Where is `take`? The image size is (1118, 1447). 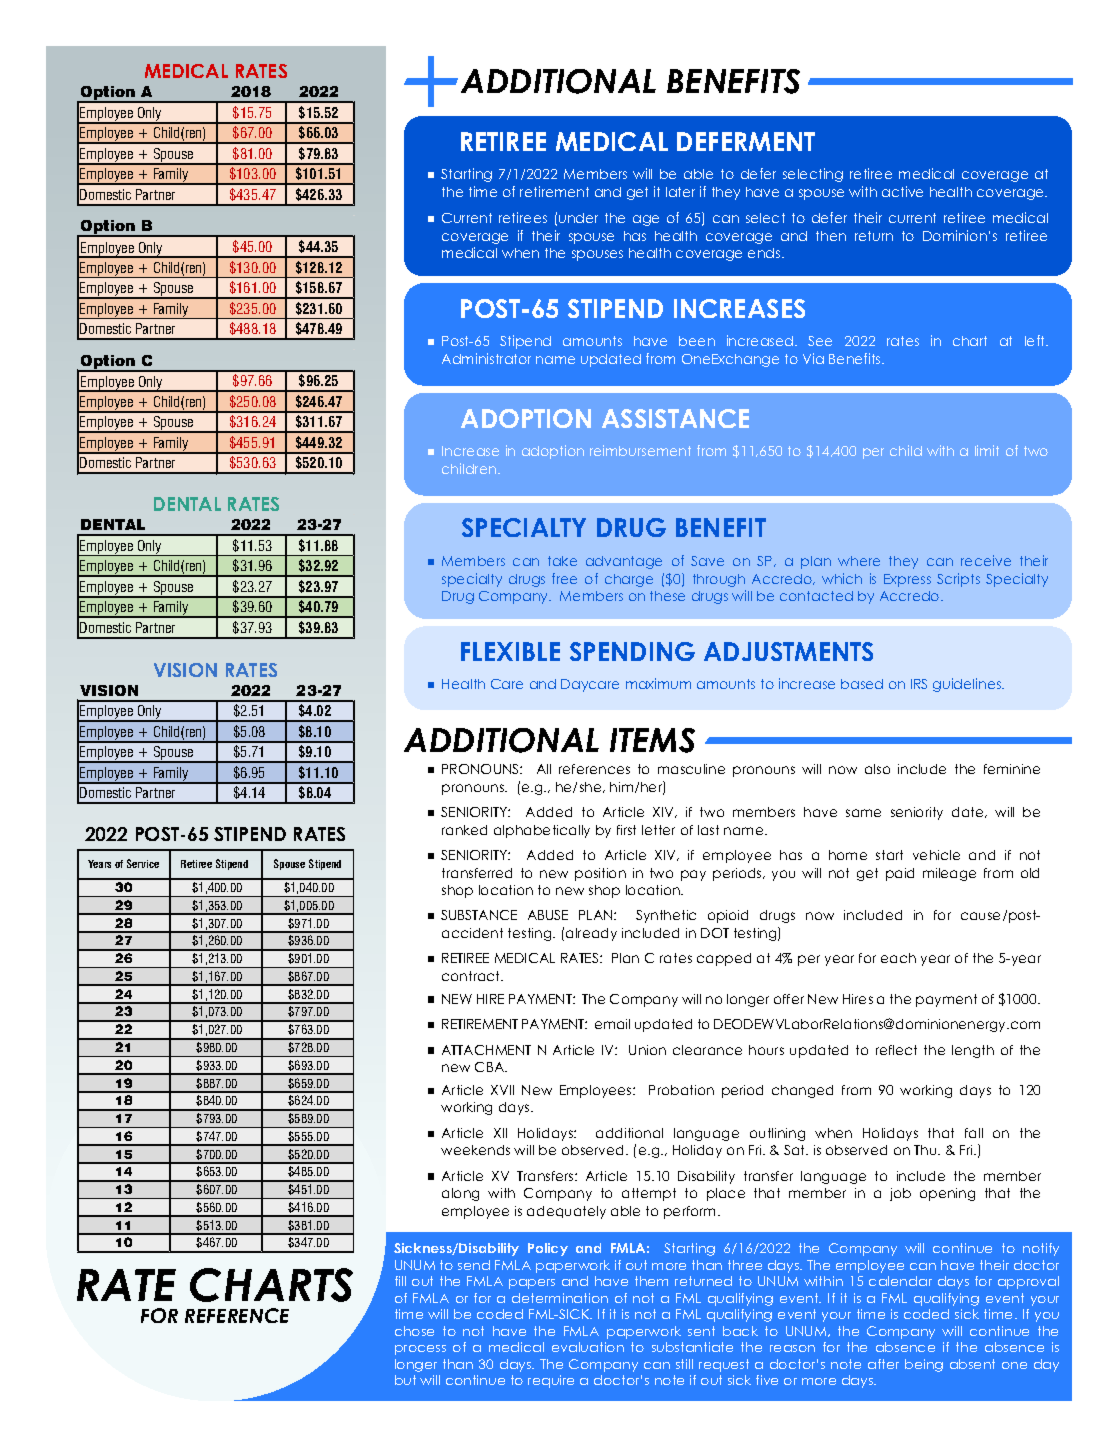 take is located at coordinates (562, 561).
